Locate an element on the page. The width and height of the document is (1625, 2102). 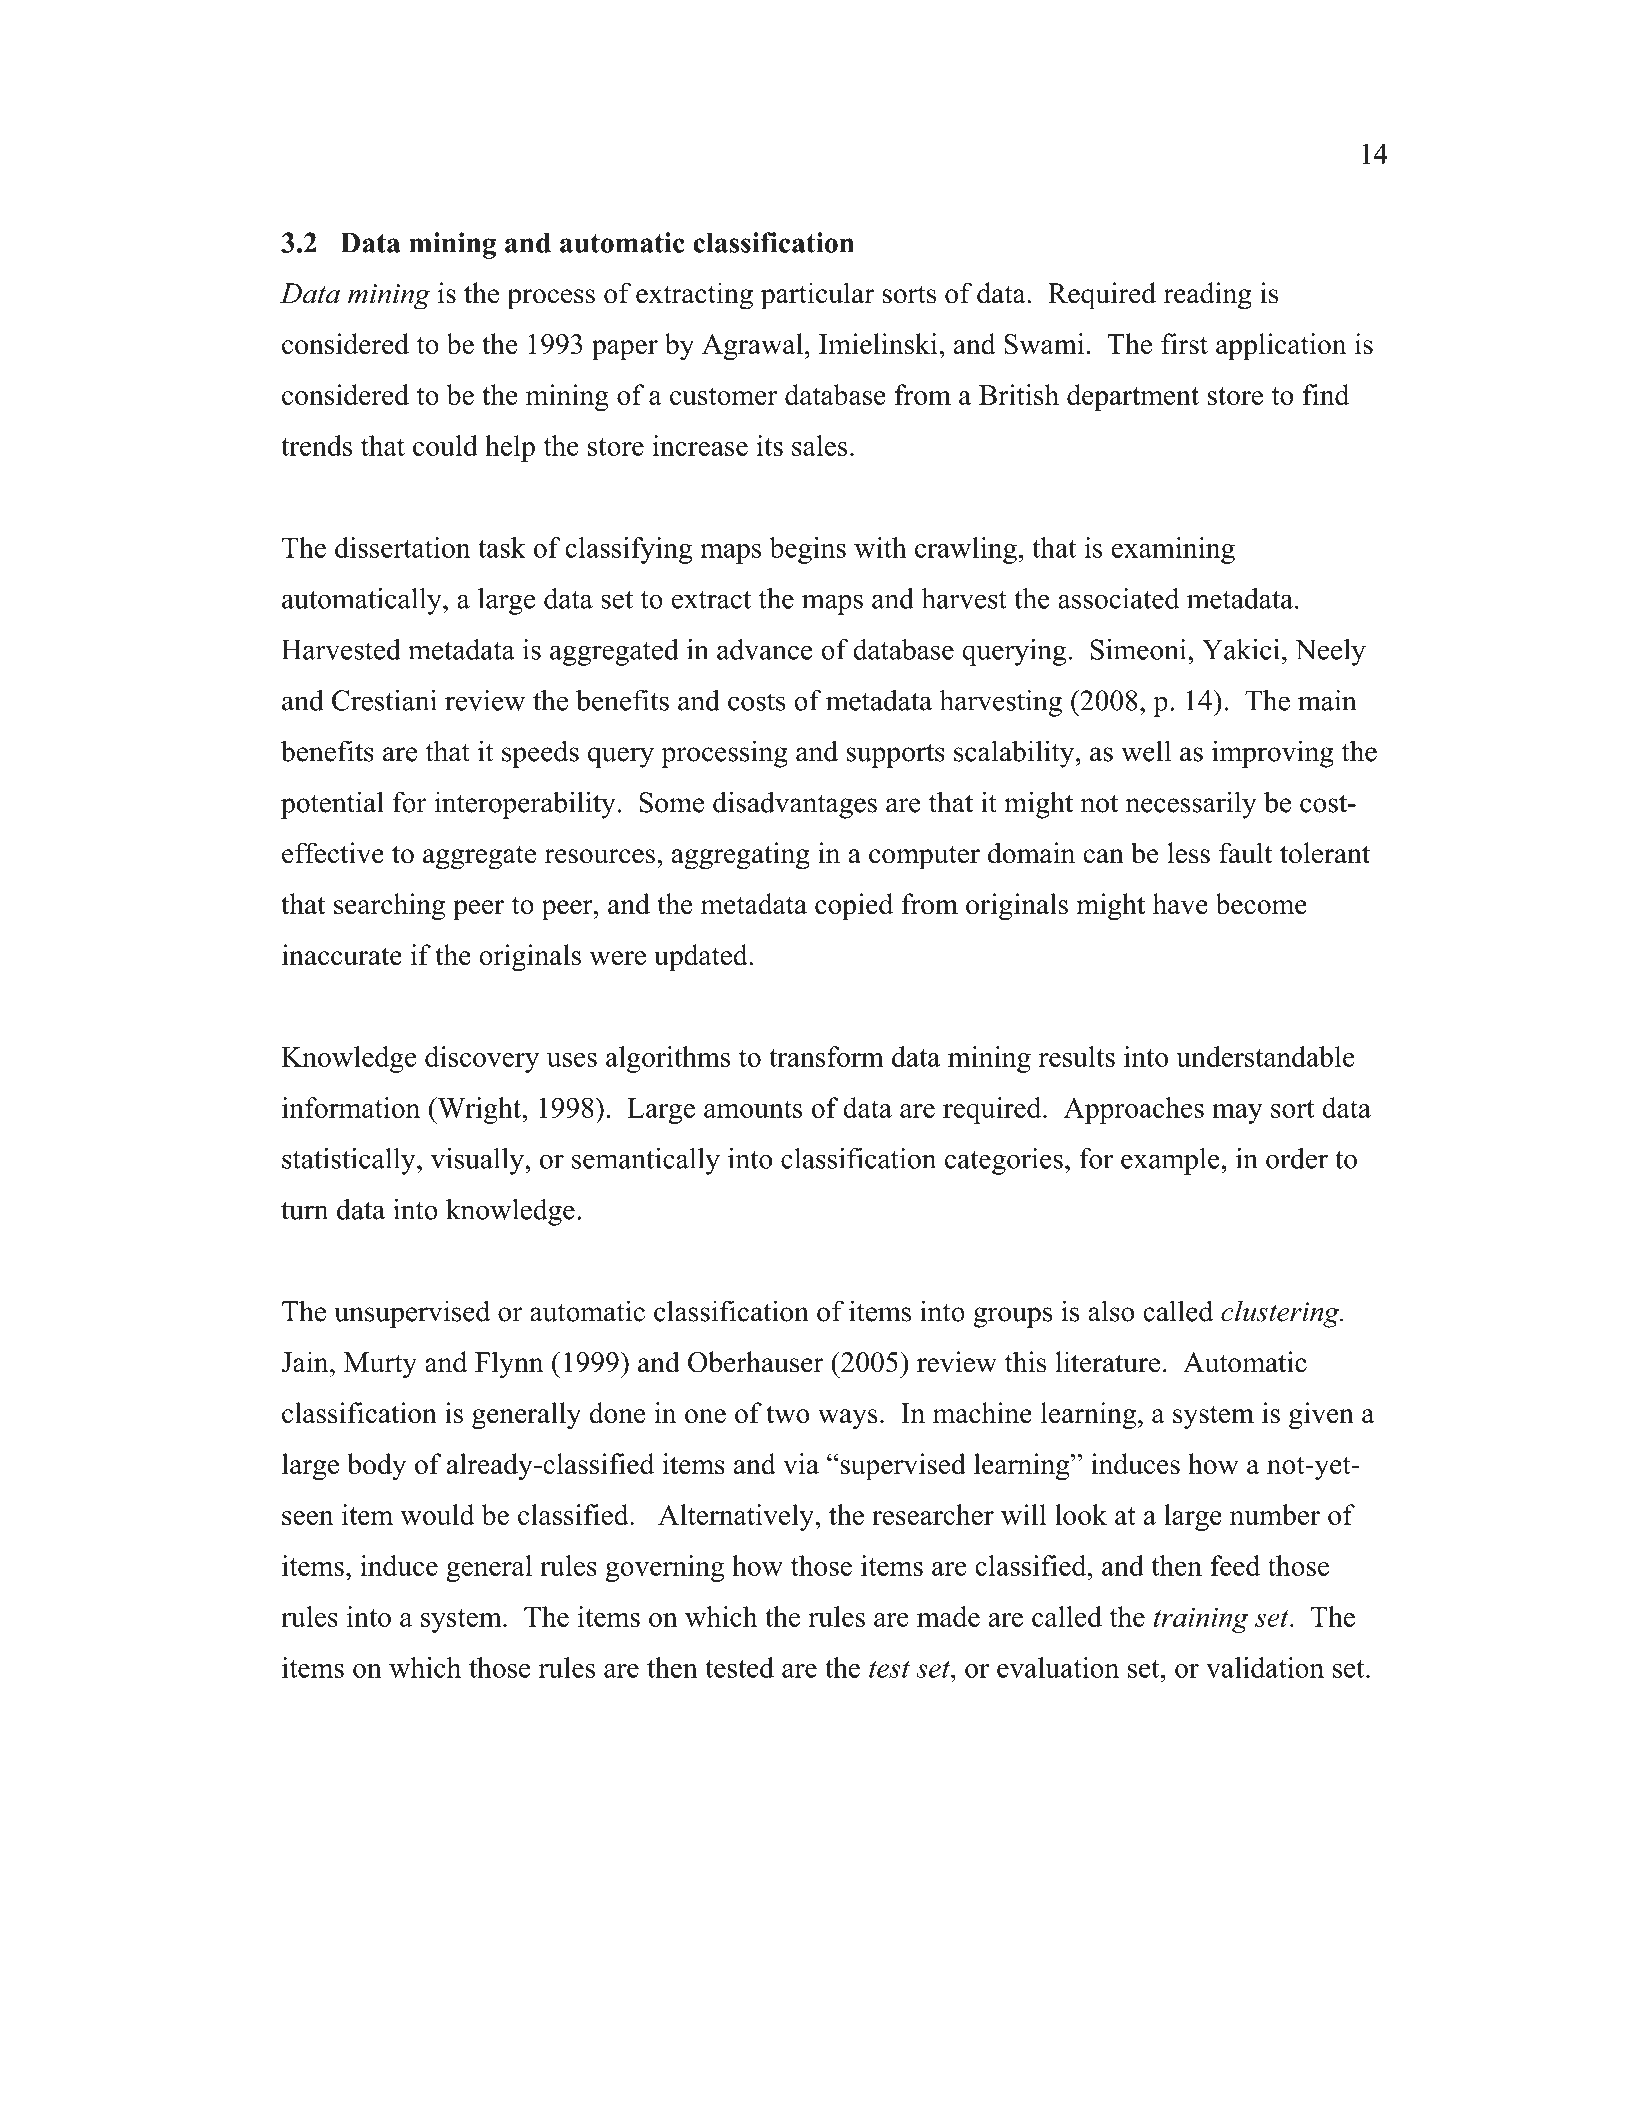
transform is located at coordinates (826, 1056).
